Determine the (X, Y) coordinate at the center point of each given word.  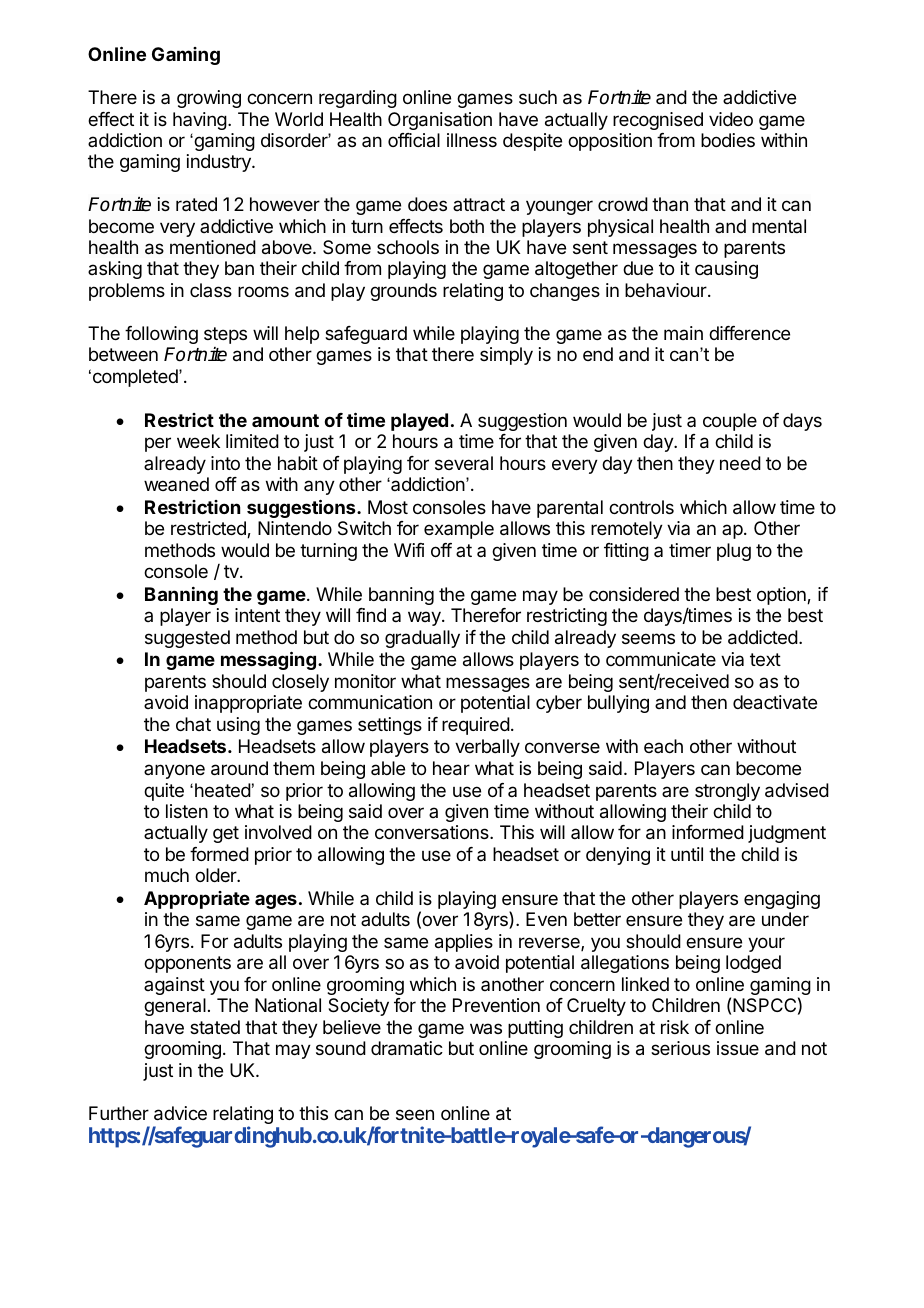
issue (738, 1048)
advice (180, 1113)
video (731, 119)
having (200, 121)
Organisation (440, 121)
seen (415, 1114)
